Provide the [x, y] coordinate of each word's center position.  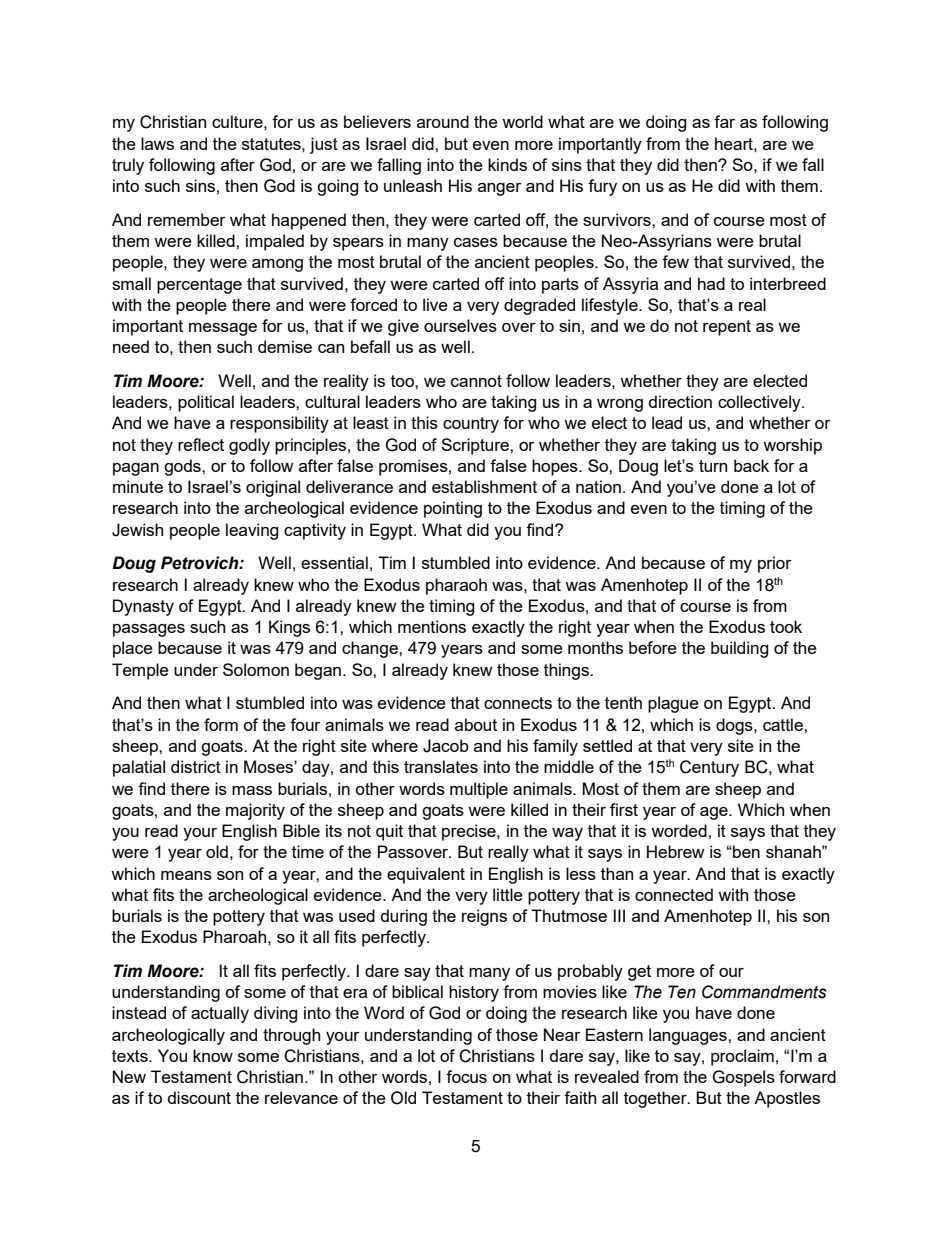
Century [709, 768]
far [724, 121]
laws [157, 143]
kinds [507, 164]
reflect [201, 444]
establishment [484, 486]
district [196, 766]
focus [466, 1076]
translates [441, 766]
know [213, 1055]
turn [713, 466]
